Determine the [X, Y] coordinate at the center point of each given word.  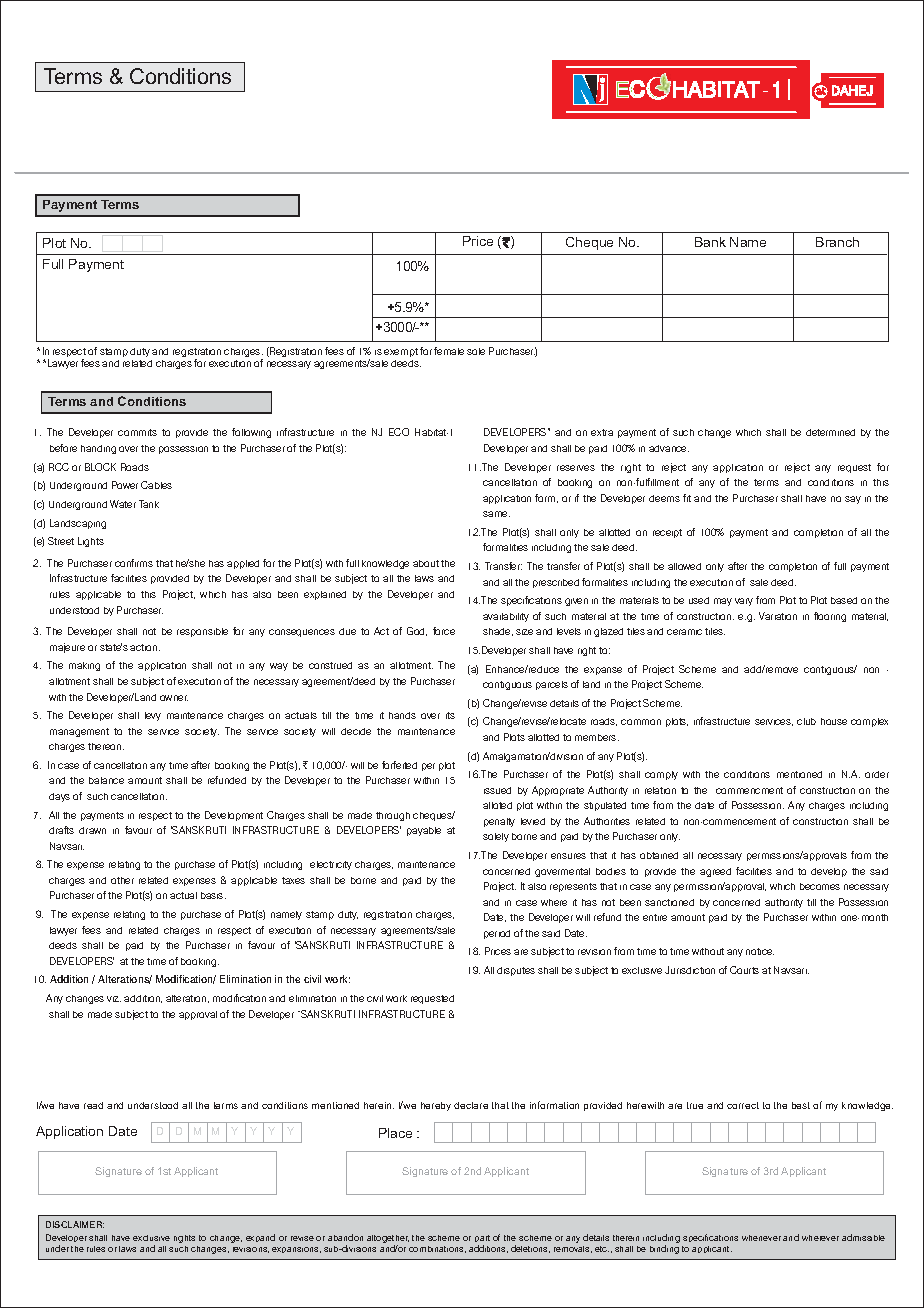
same [496, 514]
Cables [156, 485]
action [145, 647]
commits [137, 432]
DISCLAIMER [75, 1224]
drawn [92, 830]
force [444, 631]
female [449, 351]
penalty [499, 822]
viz [114, 999]
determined [830, 432]
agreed [715, 872]
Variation [778, 616]
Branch [837, 242]
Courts [744, 970]
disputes [516, 971]
